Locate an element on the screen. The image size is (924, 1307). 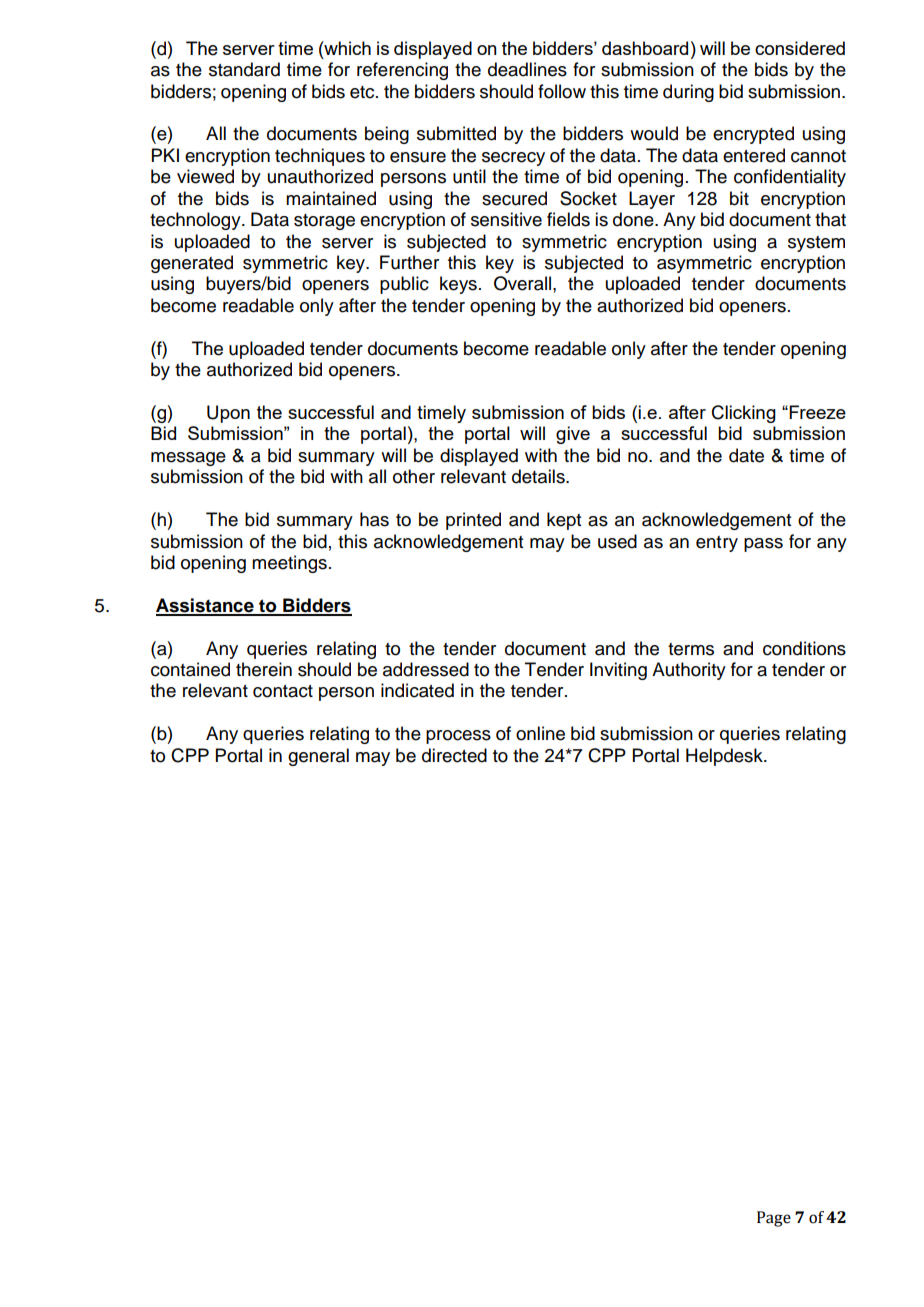
details is located at coordinates (539, 476).
